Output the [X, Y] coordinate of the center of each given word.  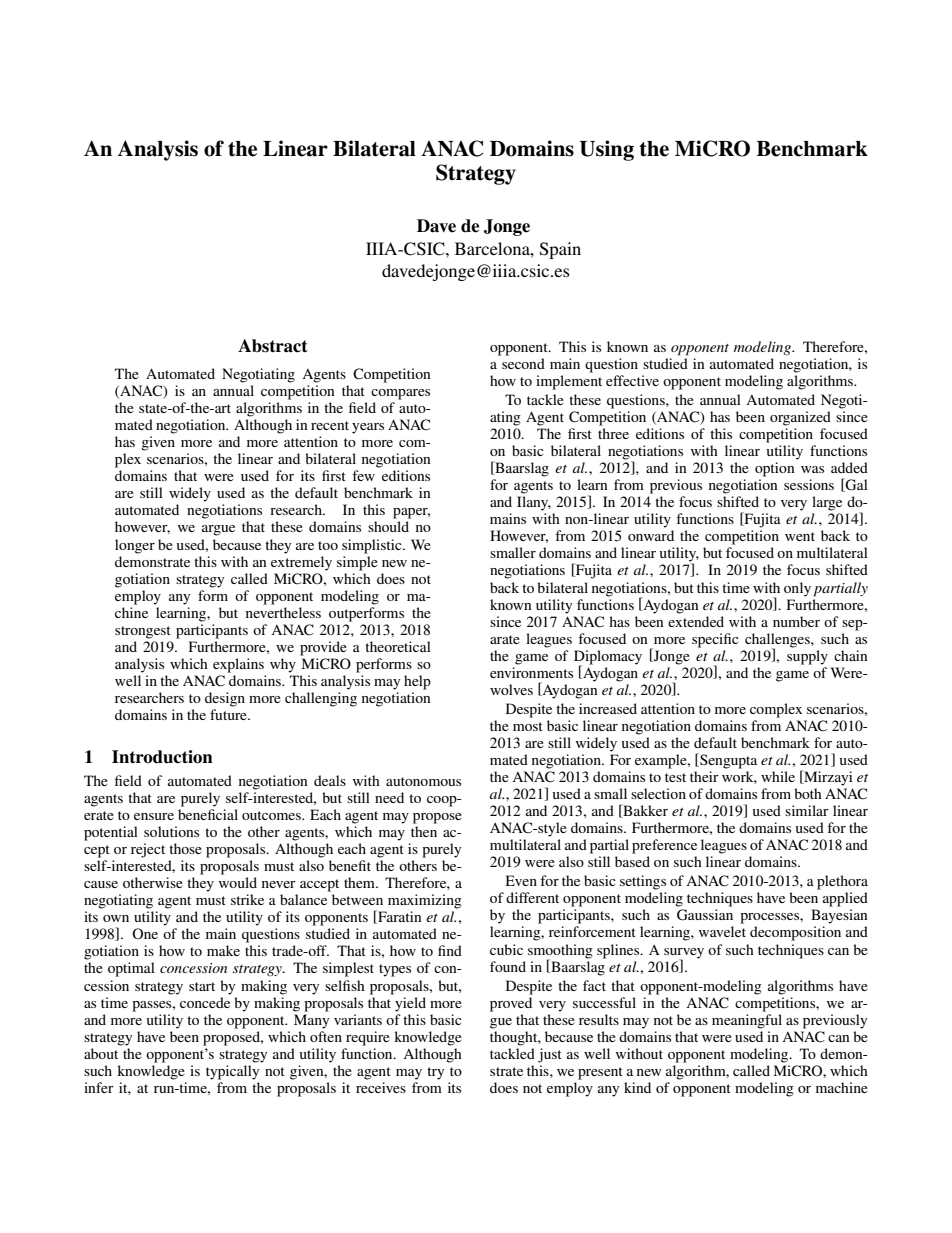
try [435, 1073]
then [424, 831]
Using [607, 150]
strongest [143, 632]
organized [800, 418]
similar [807, 810]
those [185, 848]
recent [330, 425]
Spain [560, 250]
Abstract [273, 346]
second [523, 363]
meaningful [747, 1021]
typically [232, 1072]
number [796, 621]
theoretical [398, 646]
